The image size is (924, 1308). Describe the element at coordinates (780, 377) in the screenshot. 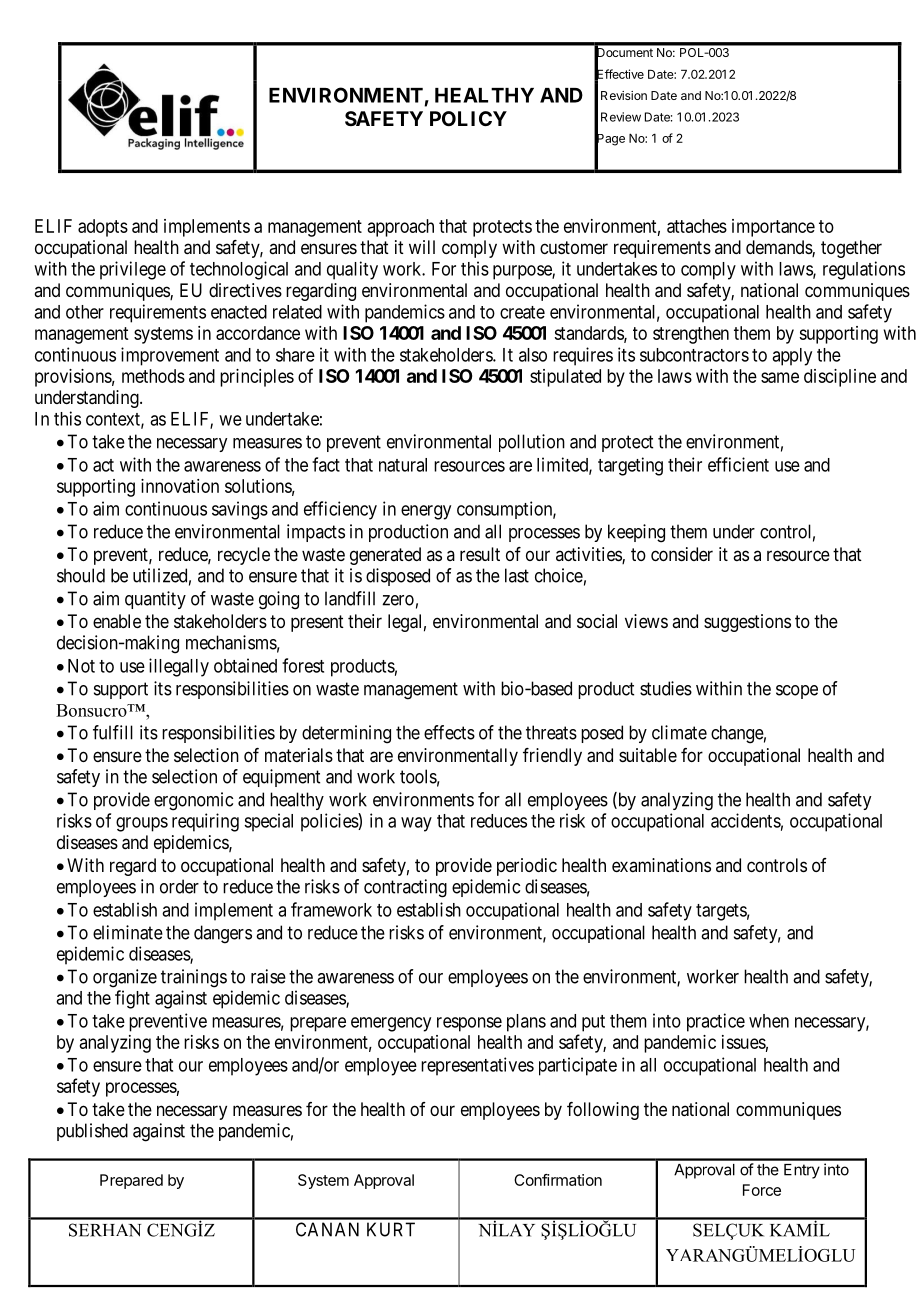

I see `same` at that location.
